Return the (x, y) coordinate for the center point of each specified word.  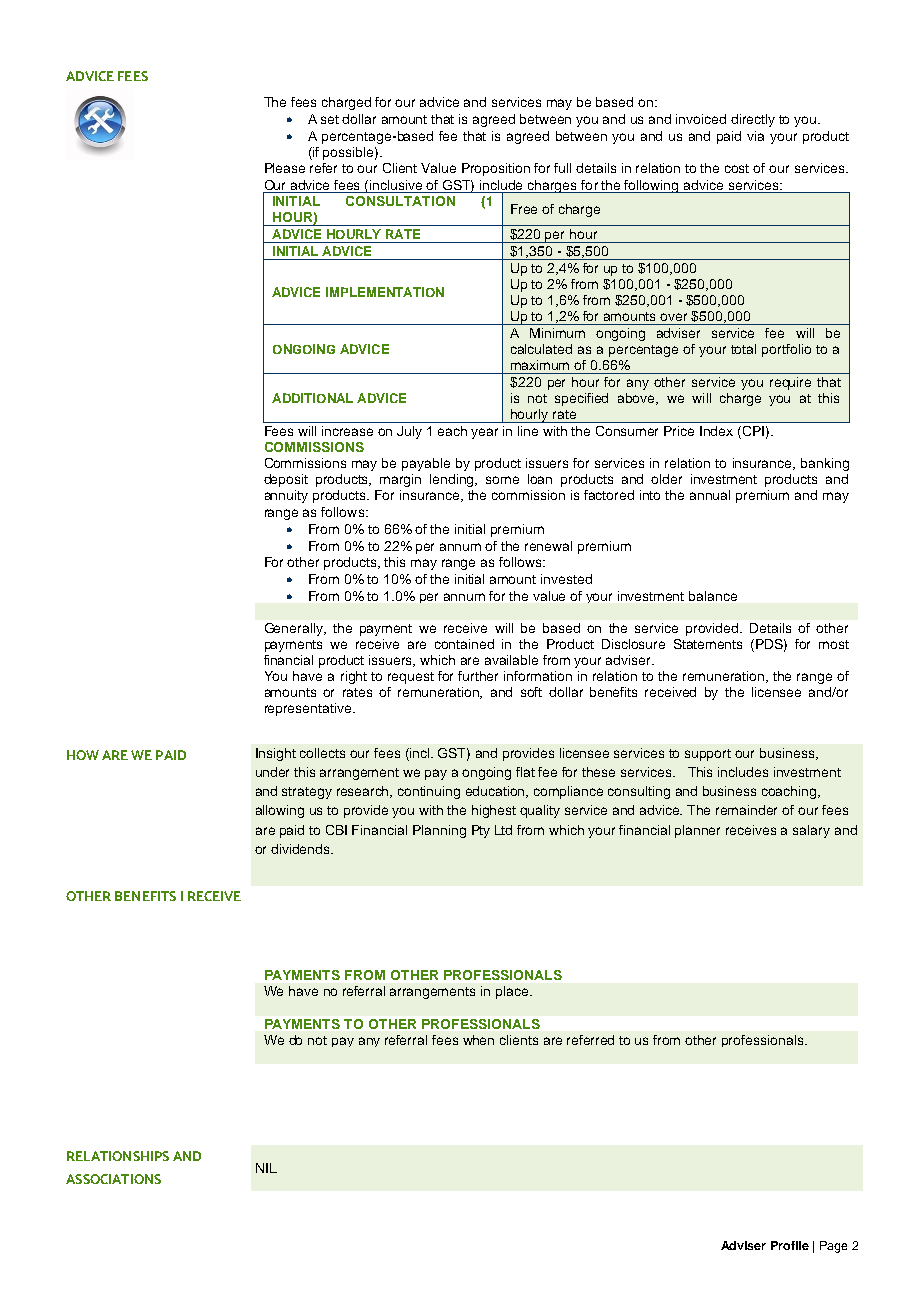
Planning (439, 831)
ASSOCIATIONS (113, 1179)
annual (710, 495)
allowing (280, 811)
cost (737, 168)
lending (453, 480)
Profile (790, 1245)
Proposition (496, 169)
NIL (266, 1168)
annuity (286, 496)
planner (697, 831)
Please (285, 168)
